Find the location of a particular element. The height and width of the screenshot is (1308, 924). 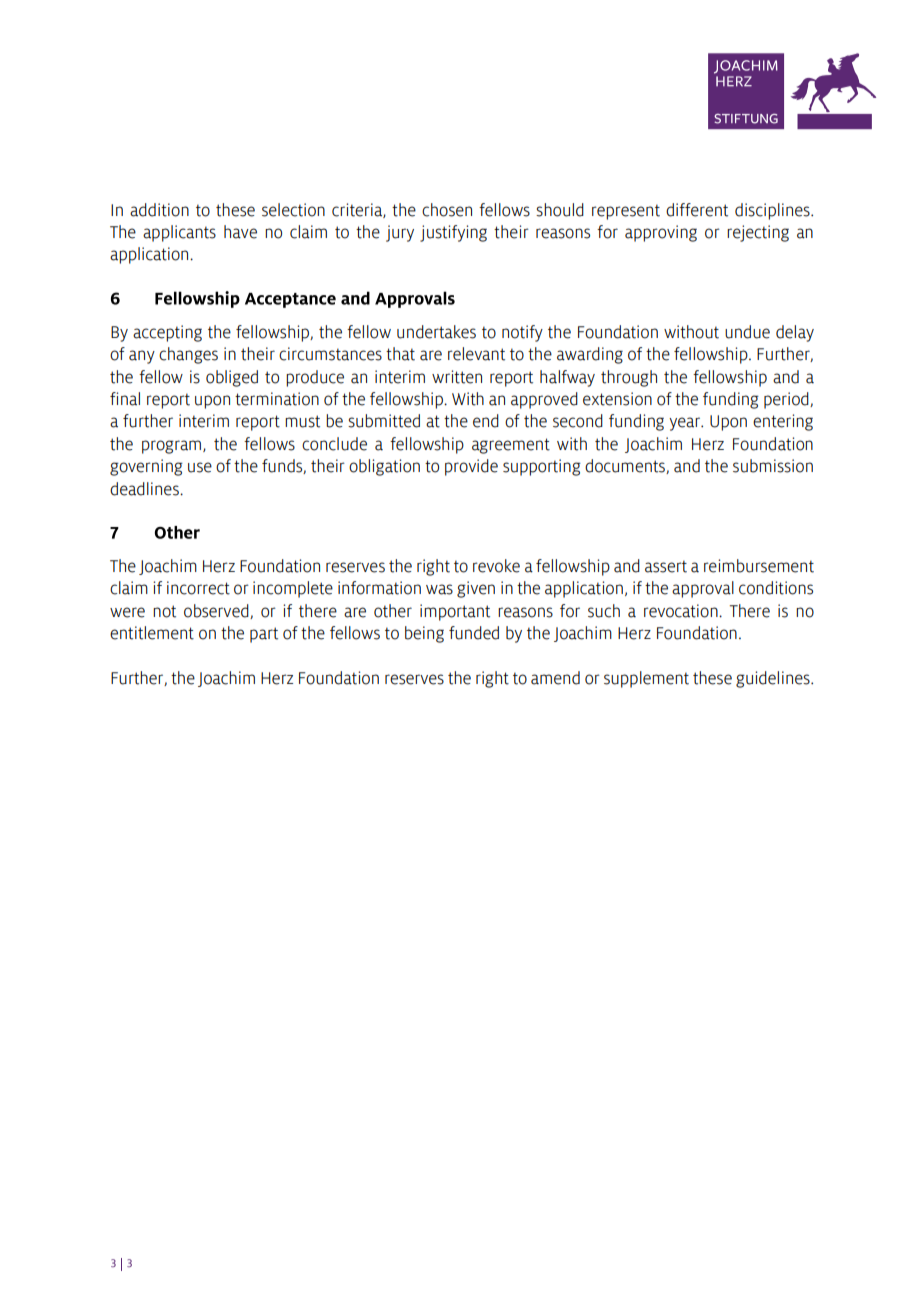

revoke is located at coordinates (496, 566).
